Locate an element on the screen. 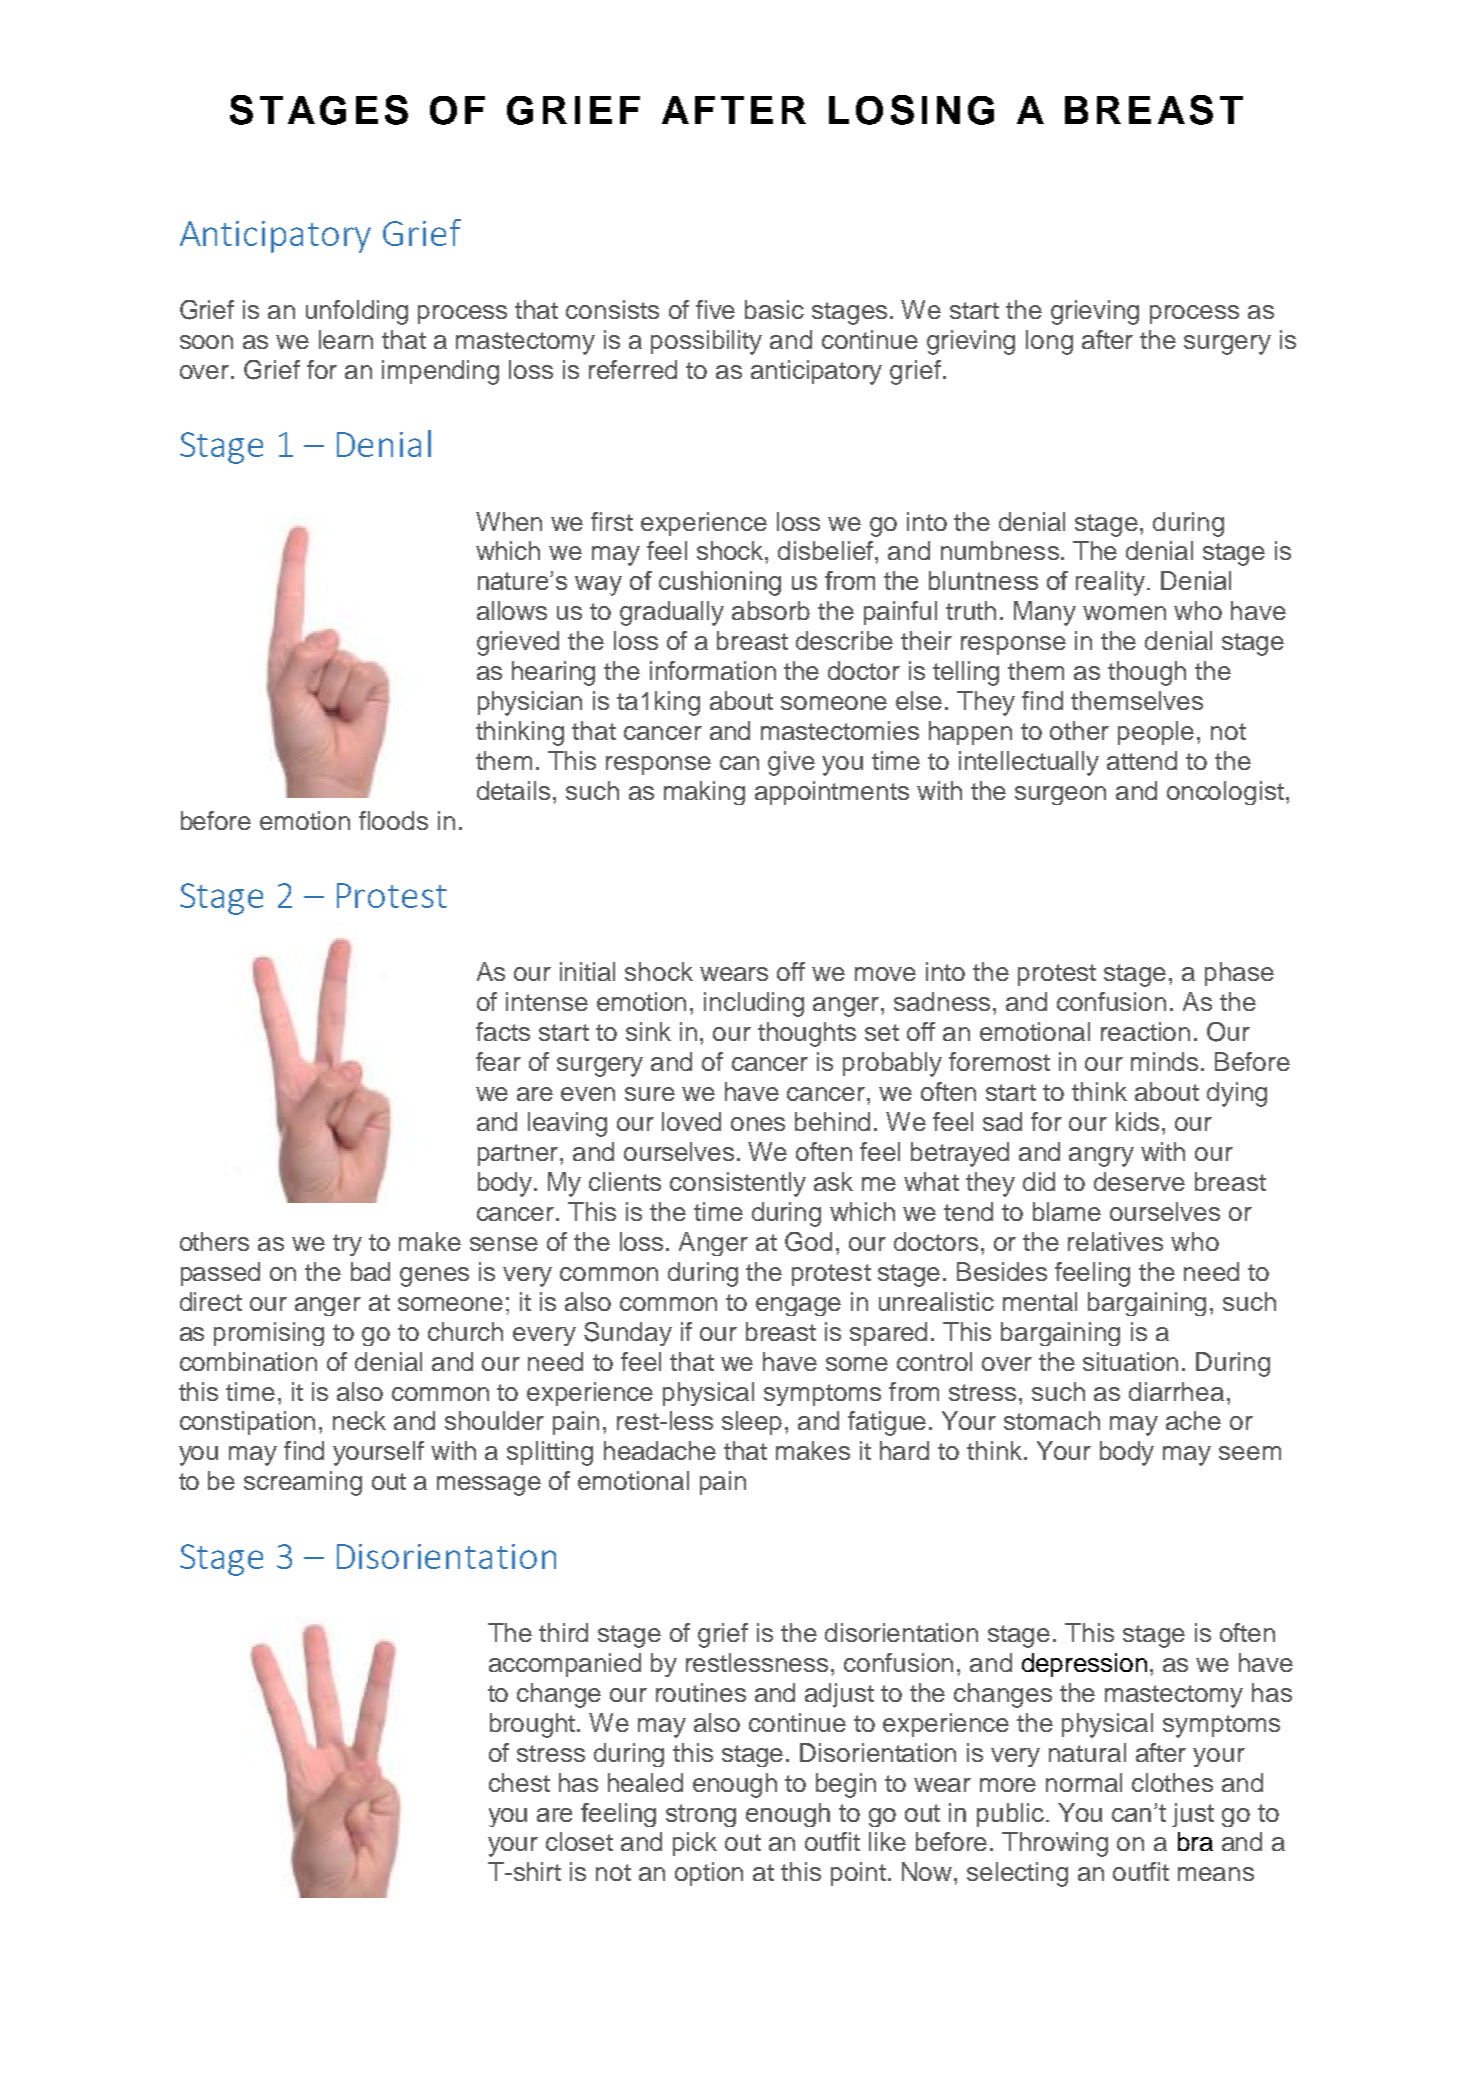  facts is located at coordinates (503, 1031).
